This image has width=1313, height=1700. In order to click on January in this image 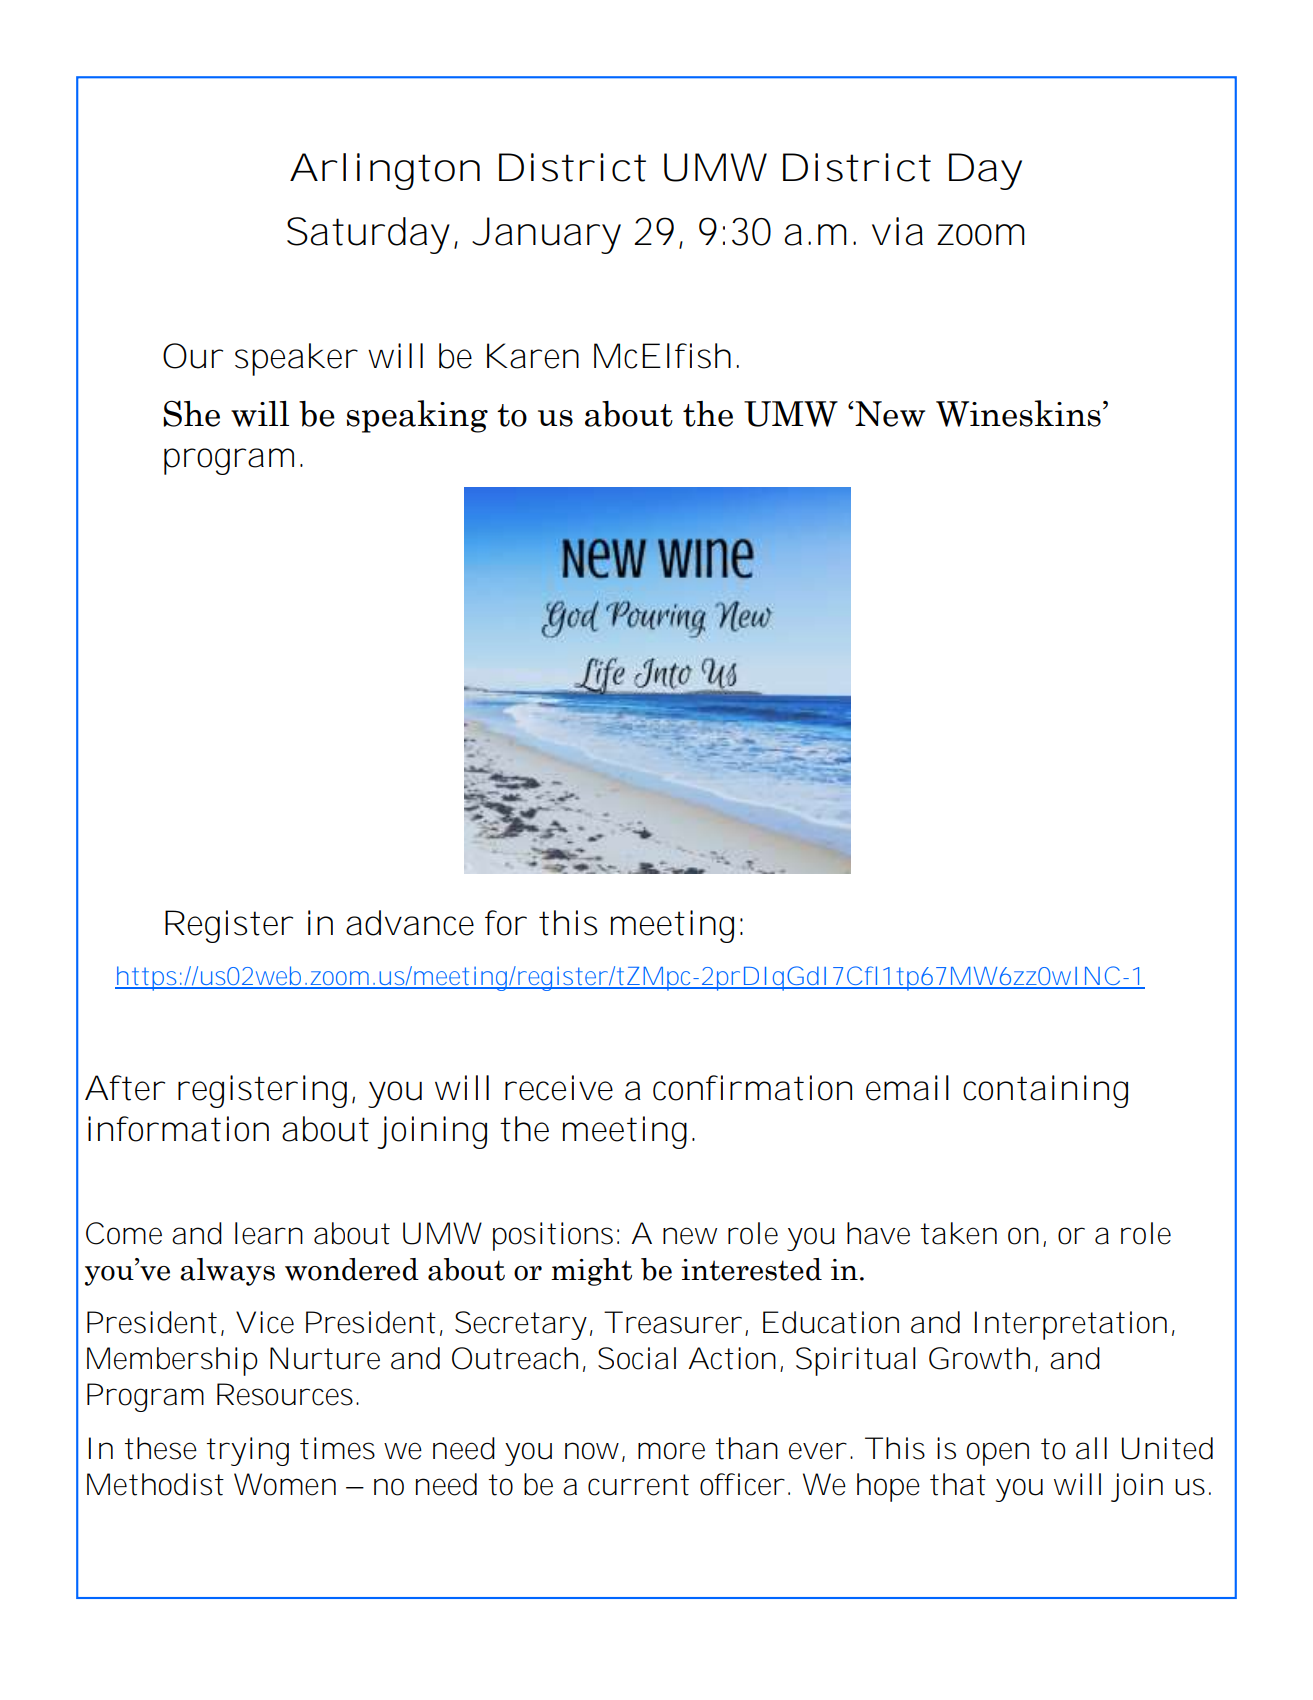, I will do `click(546, 235)`.
